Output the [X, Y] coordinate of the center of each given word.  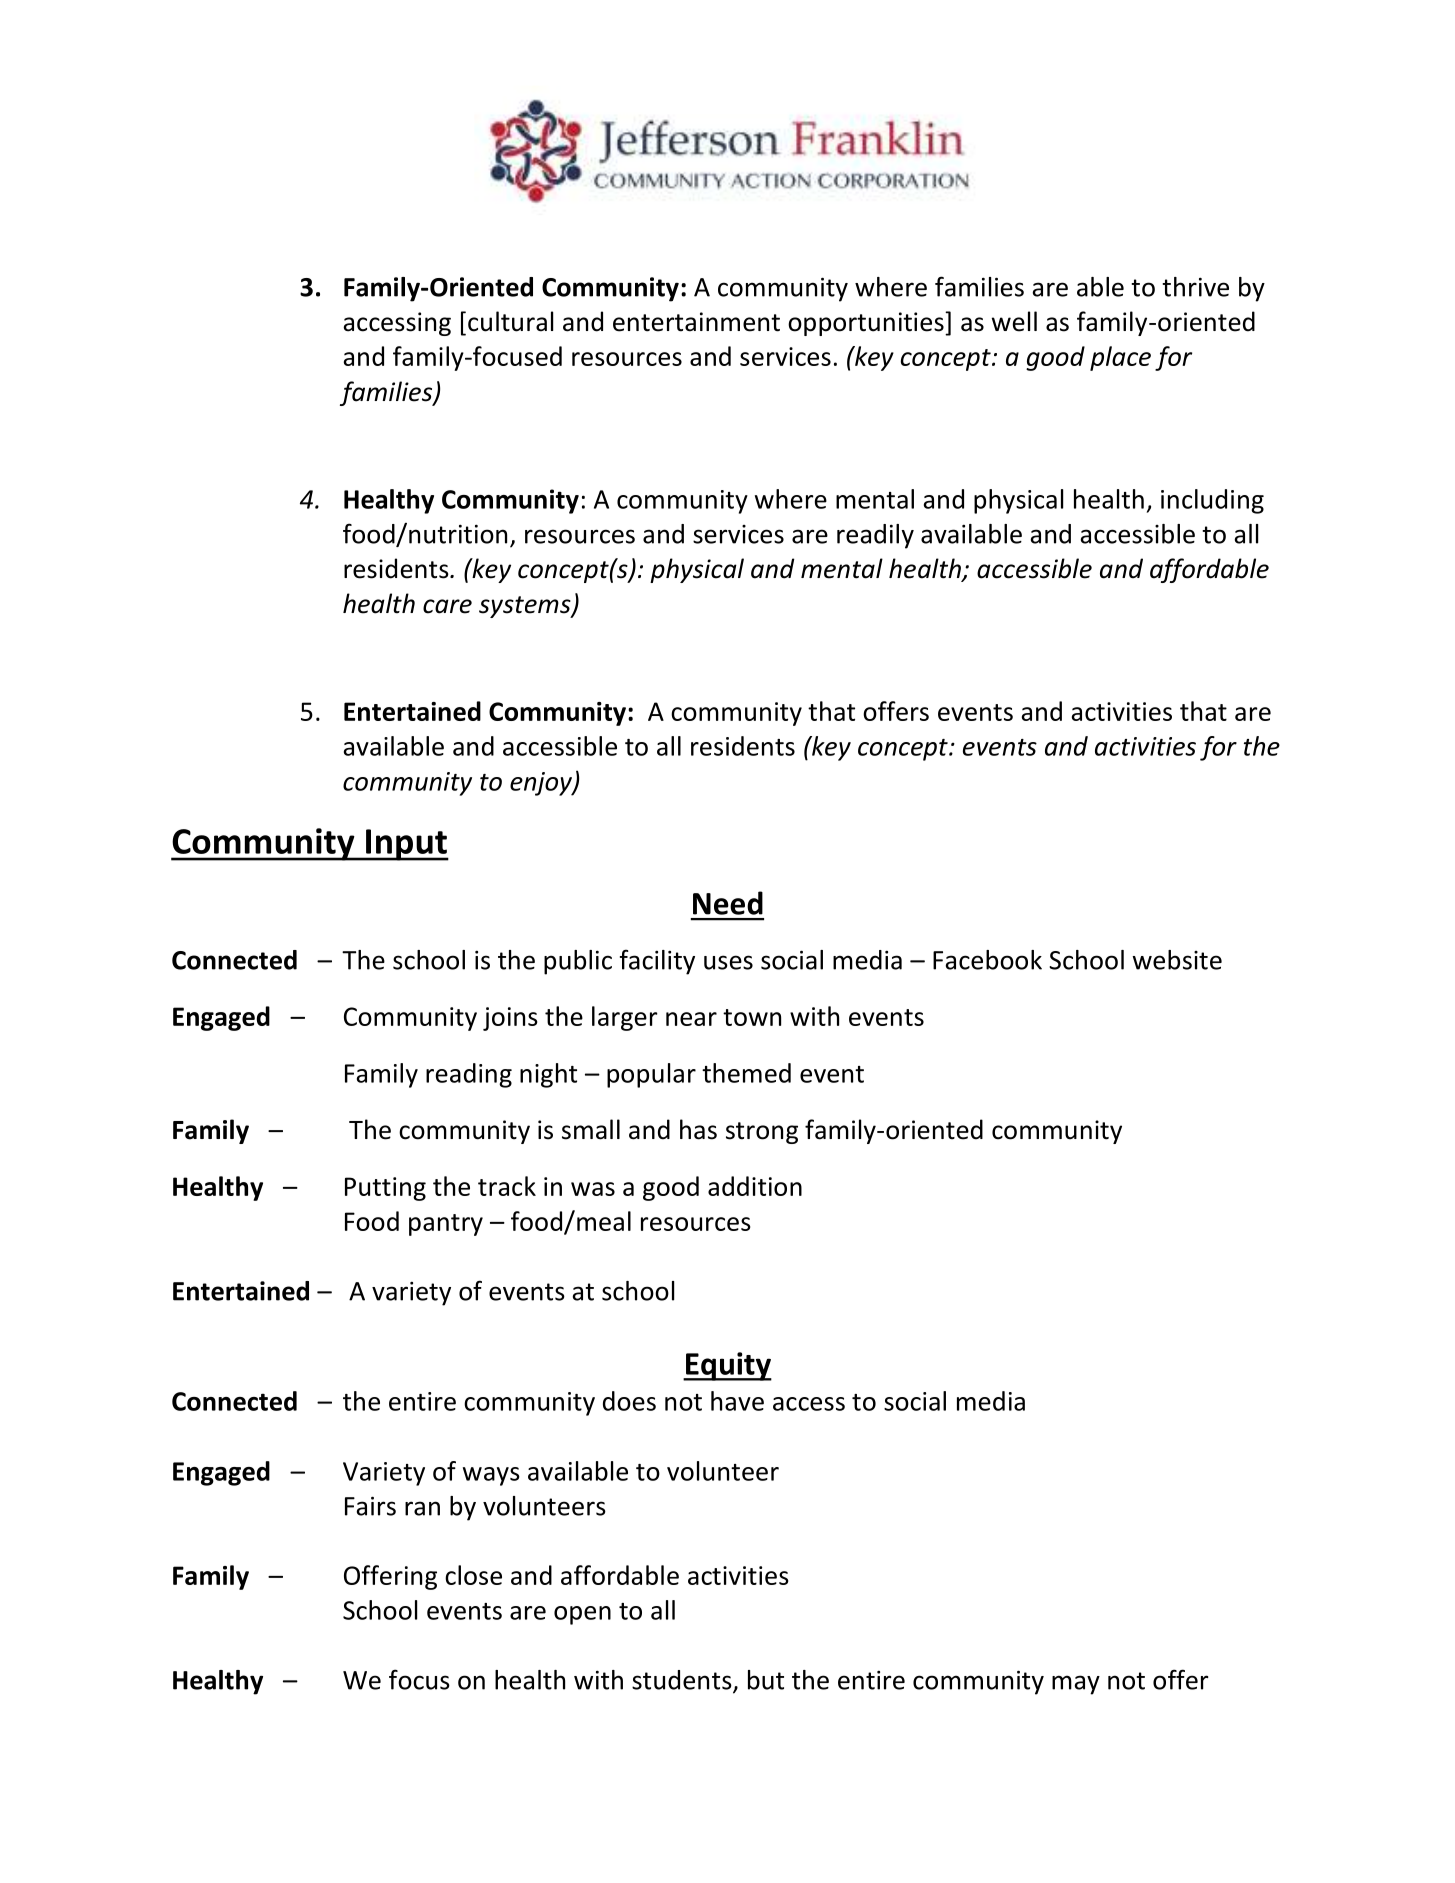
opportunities [867, 324]
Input [406, 845]
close [473, 1575]
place [1120, 358]
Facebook [987, 960]
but [766, 1680]
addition [755, 1186]
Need [728, 903]
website [1177, 960]
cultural [510, 321]
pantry [446, 1225]
